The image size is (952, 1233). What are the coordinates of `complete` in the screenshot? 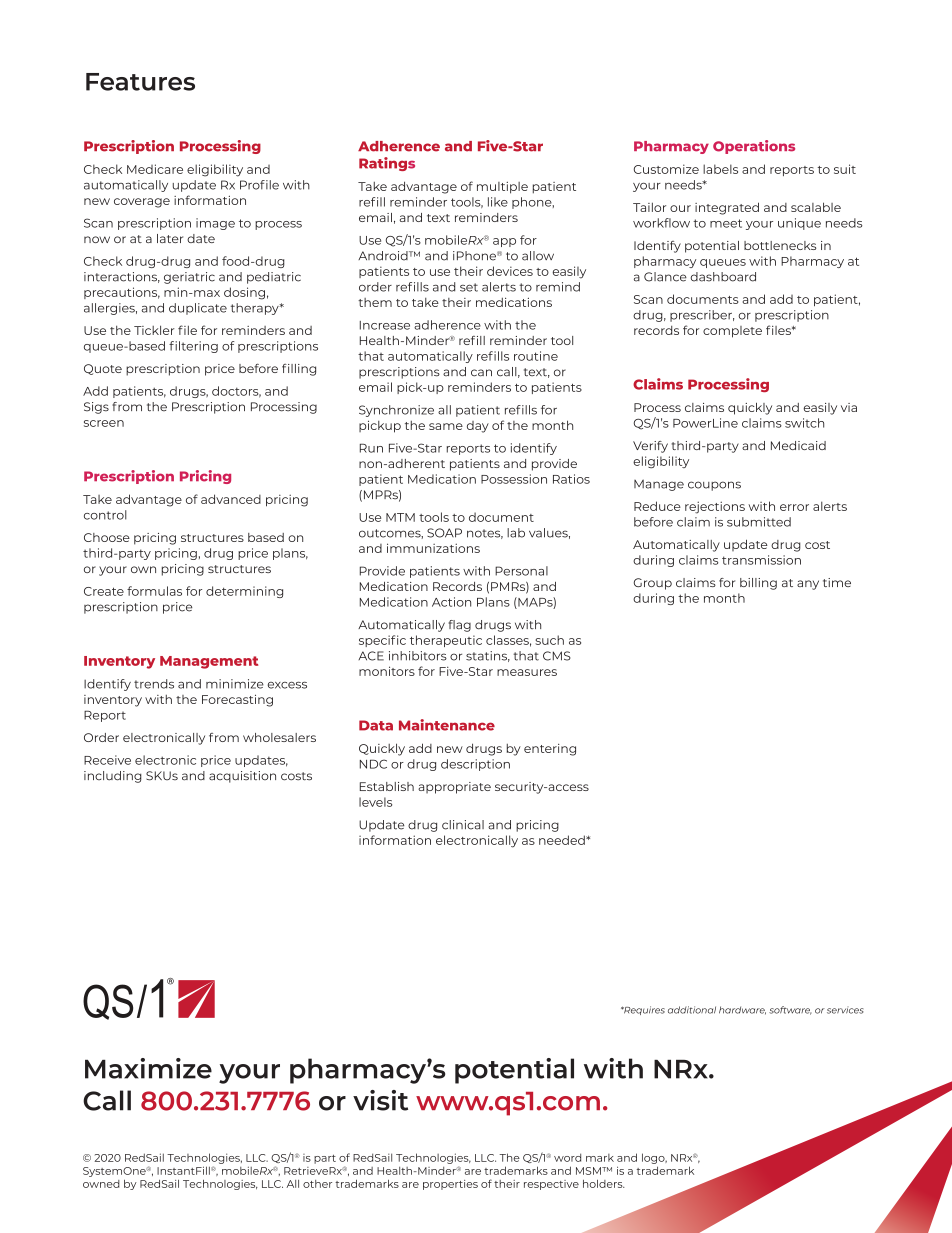 It's located at (732, 332).
